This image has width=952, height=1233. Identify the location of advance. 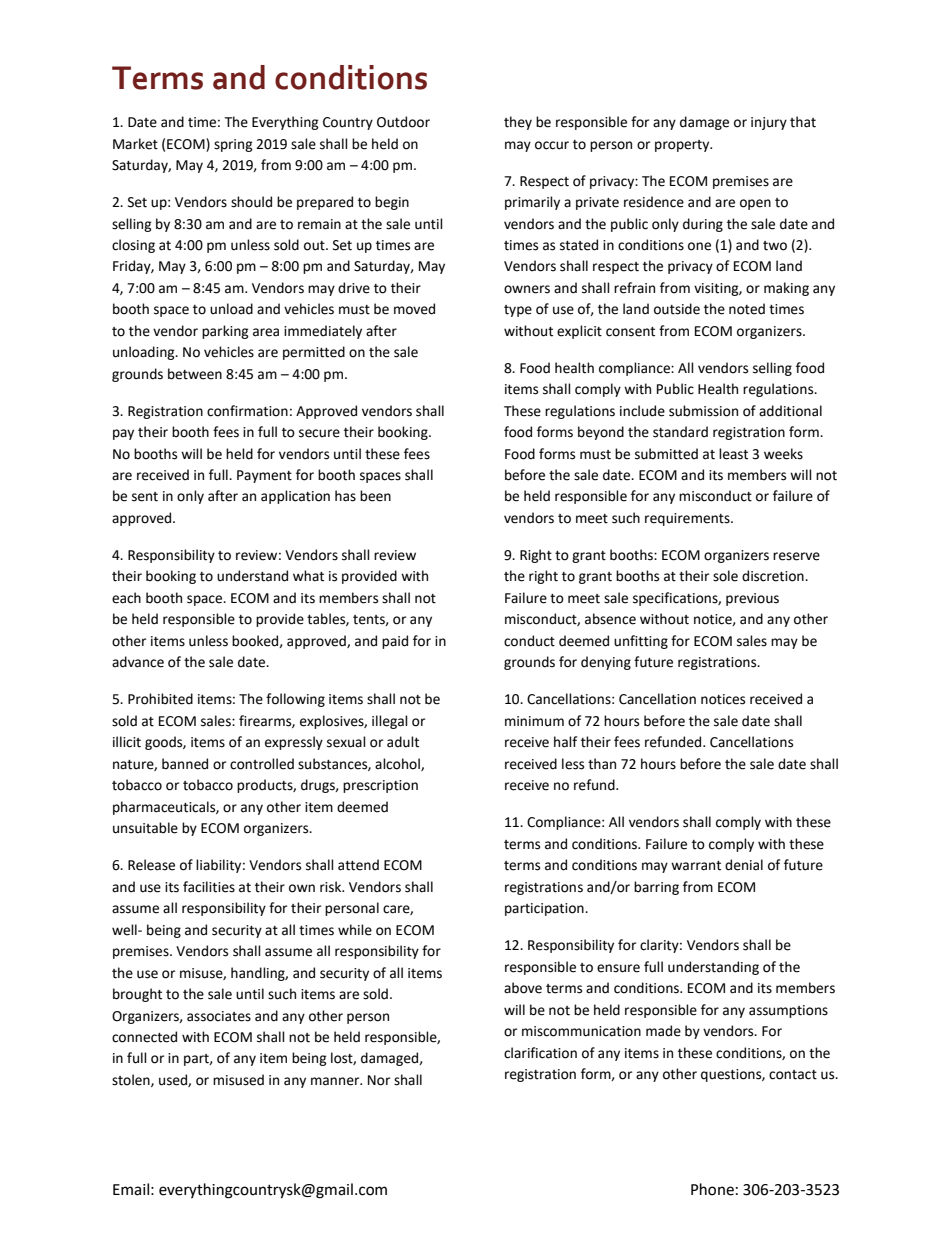
(138, 662).
